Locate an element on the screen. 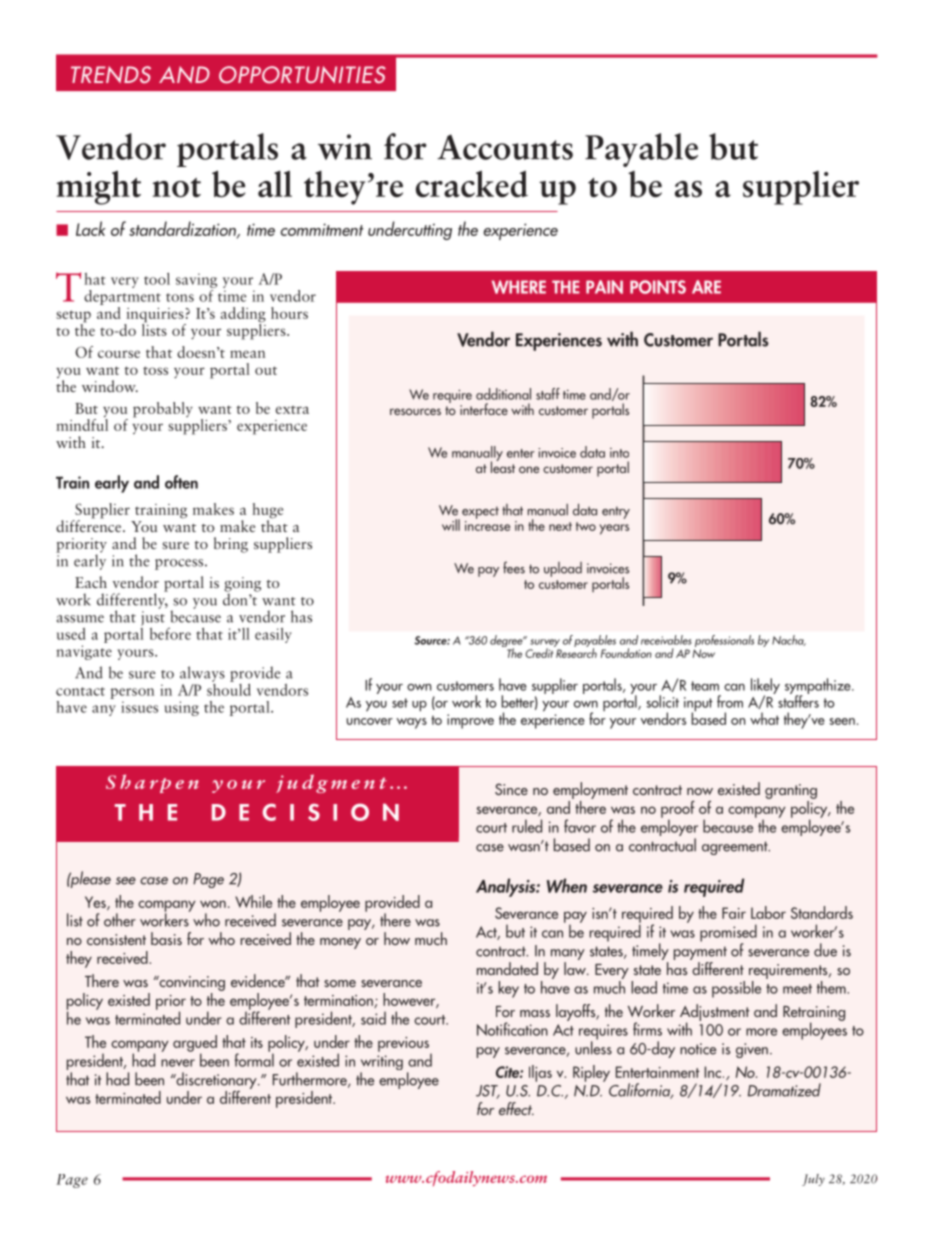 The height and width of the screenshot is (1233, 952). TRENDS is located at coordinates (111, 74).
